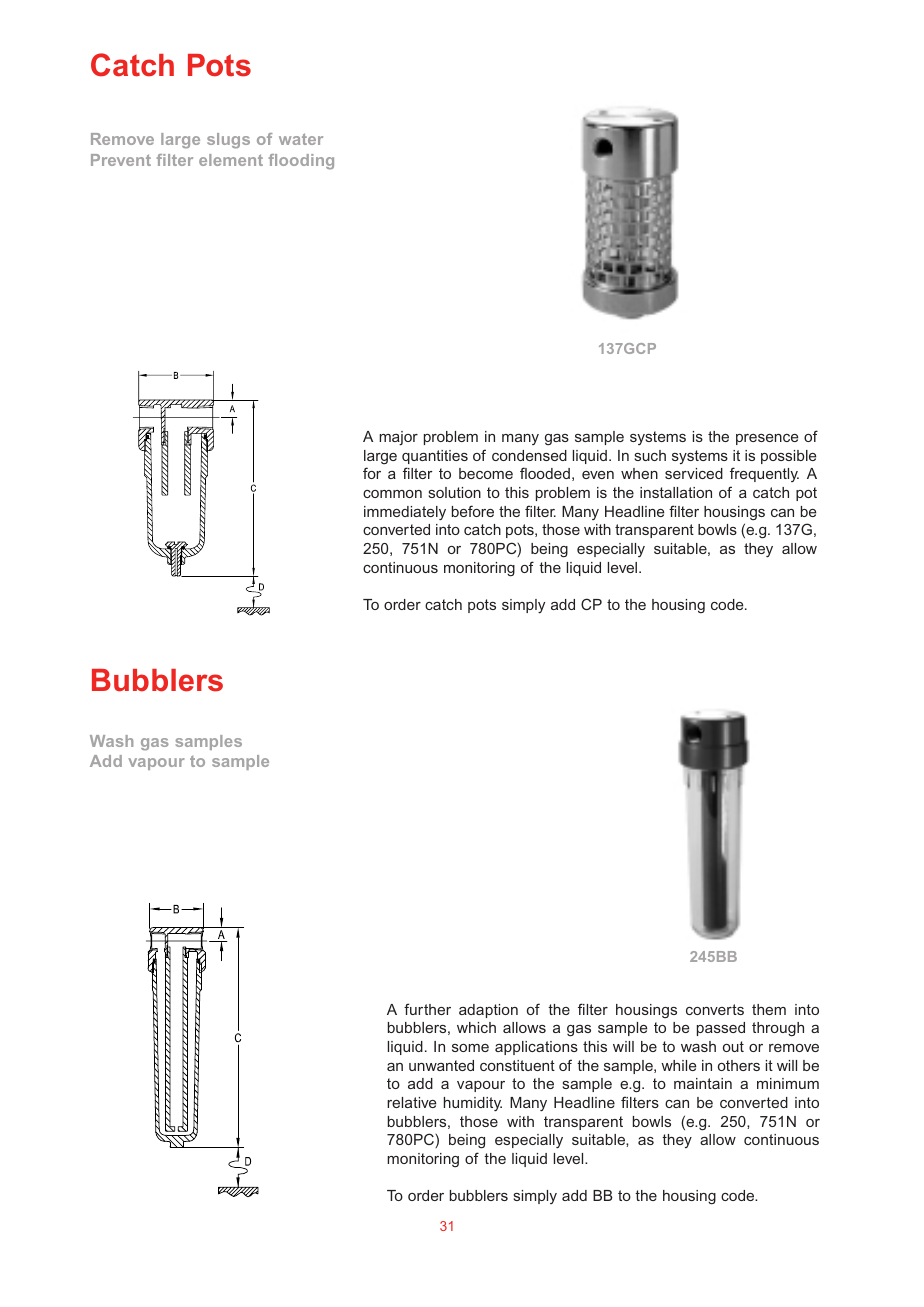 The width and height of the screenshot is (924, 1307). Describe the element at coordinates (301, 139) in the screenshot. I see `water` at that location.
